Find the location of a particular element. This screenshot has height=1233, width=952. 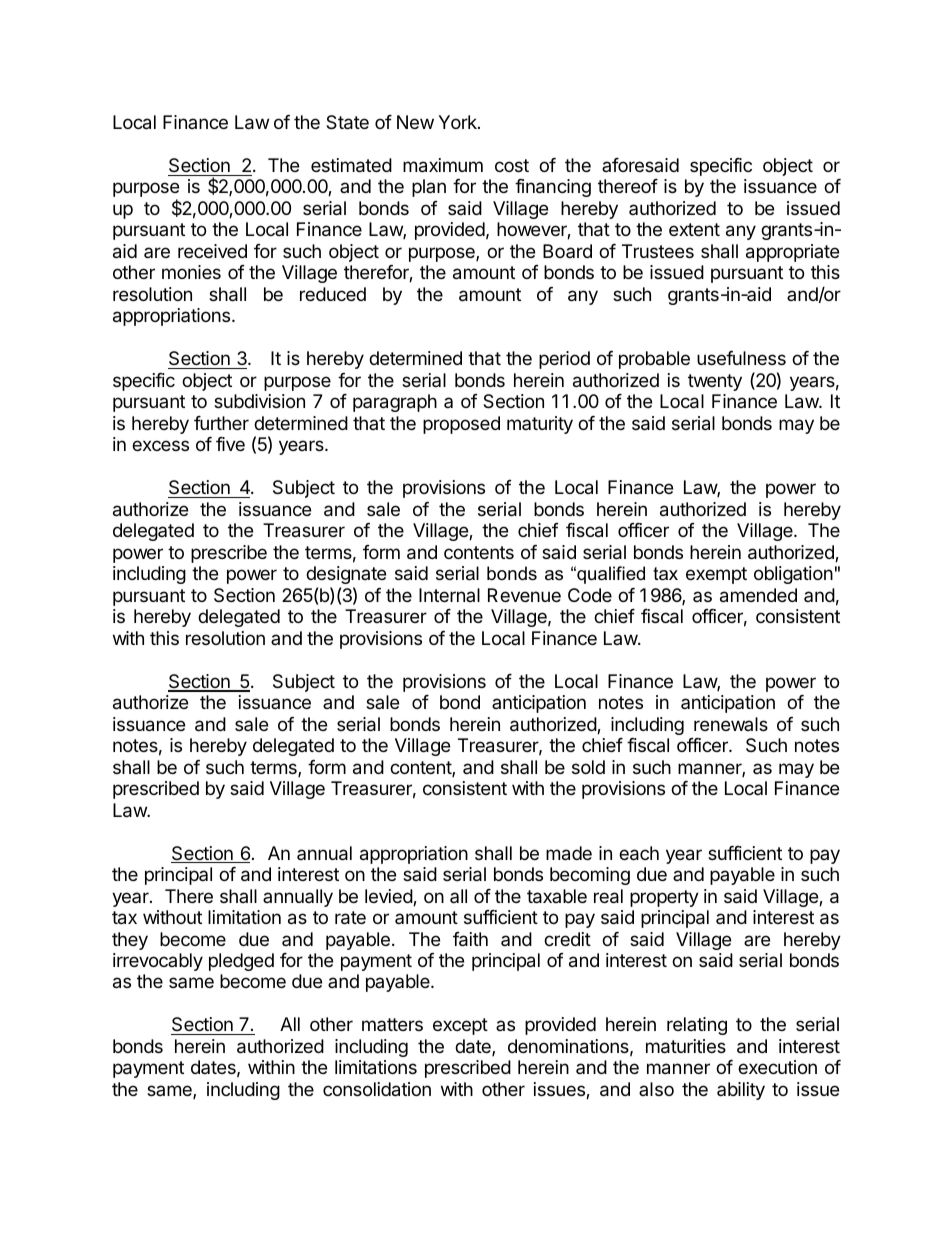

monies is located at coordinates (191, 272).
